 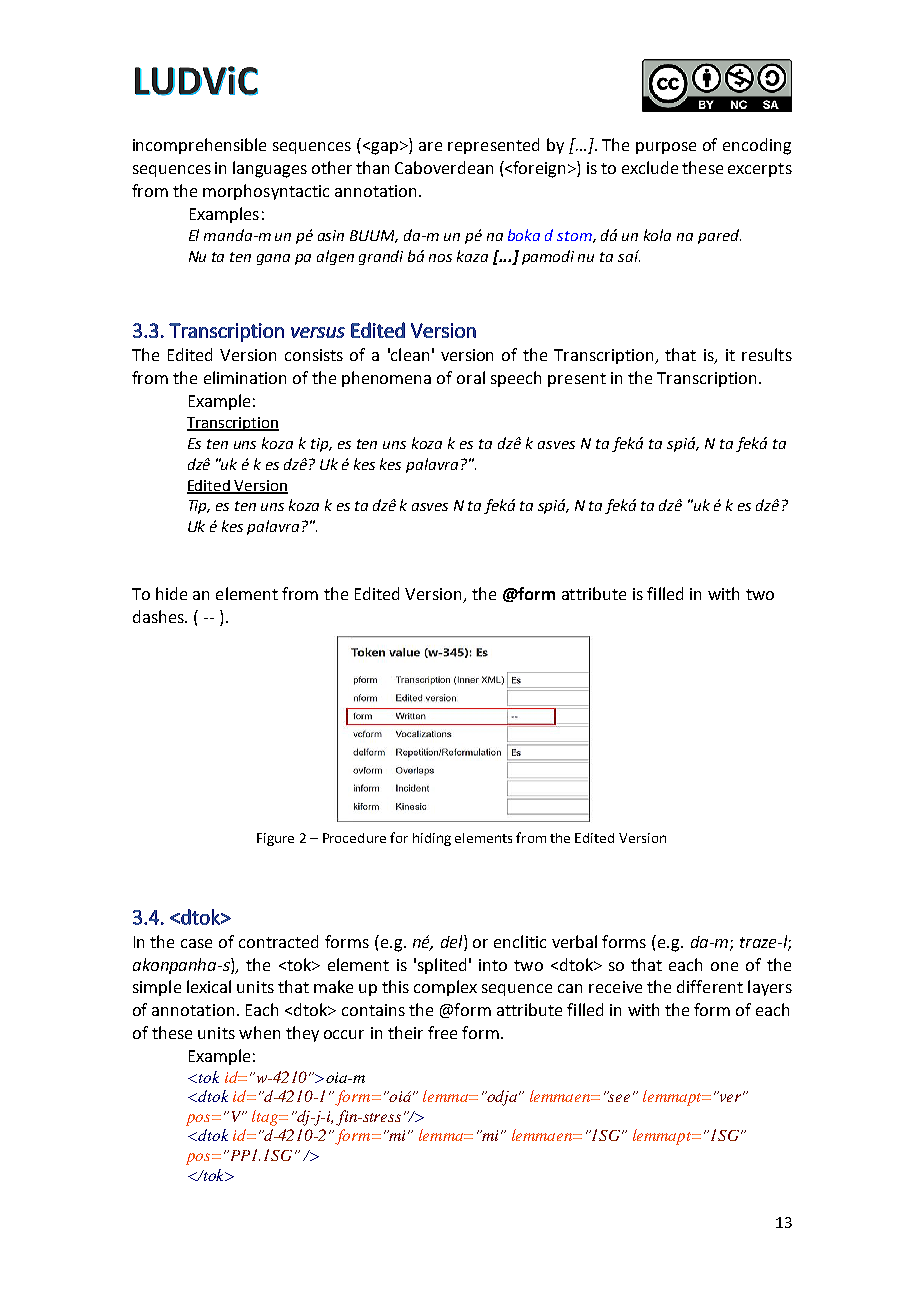 What do you see at coordinates (666, 148) in the screenshot?
I see `purpose` at bounding box center [666, 148].
